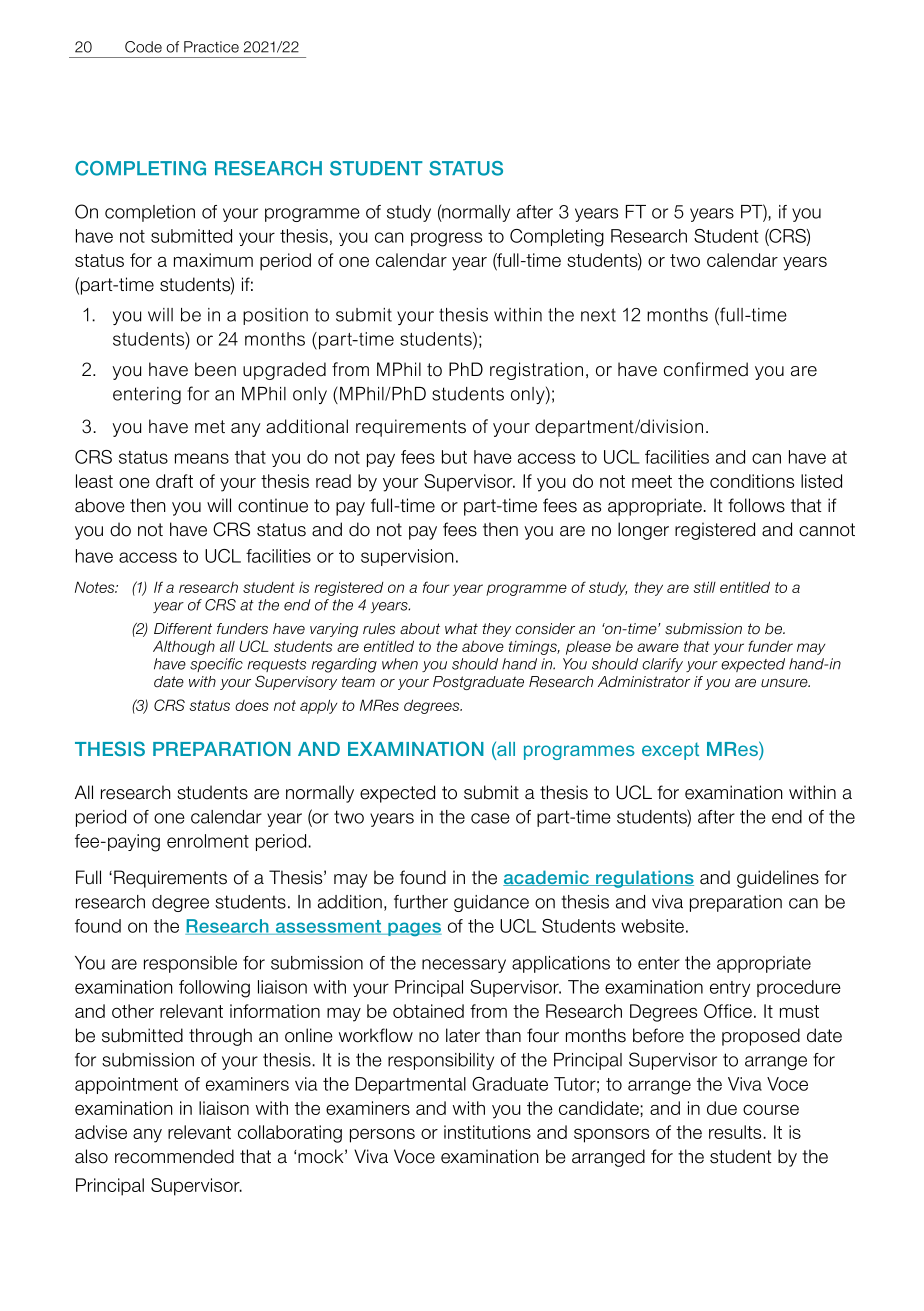 Image resolution: width=924 pixels, height=1311 pixels. Describe the element at coordinates (454, 457) in the screenshot. I see `but` at that location.
